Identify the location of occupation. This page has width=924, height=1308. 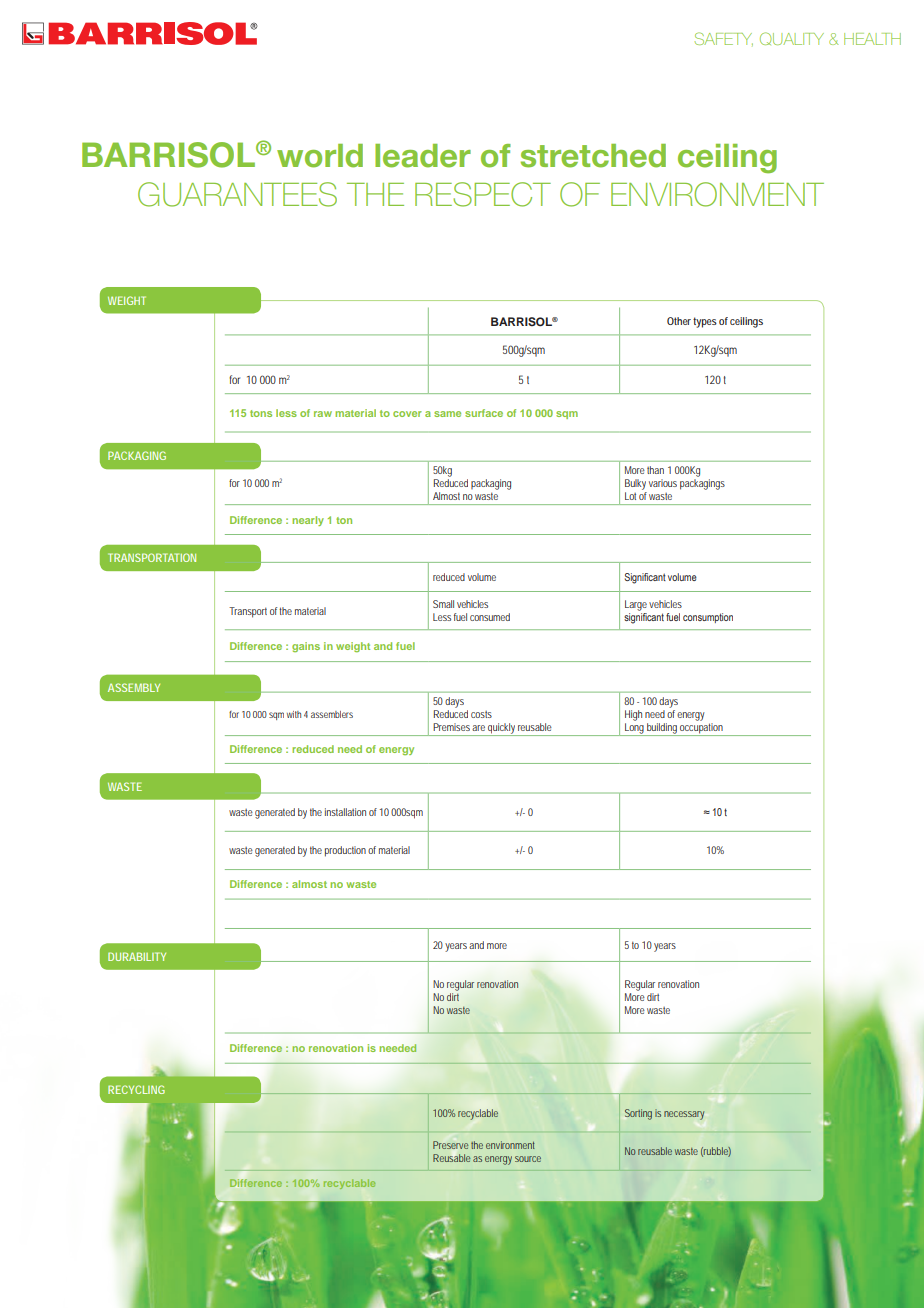
(702, 729).
